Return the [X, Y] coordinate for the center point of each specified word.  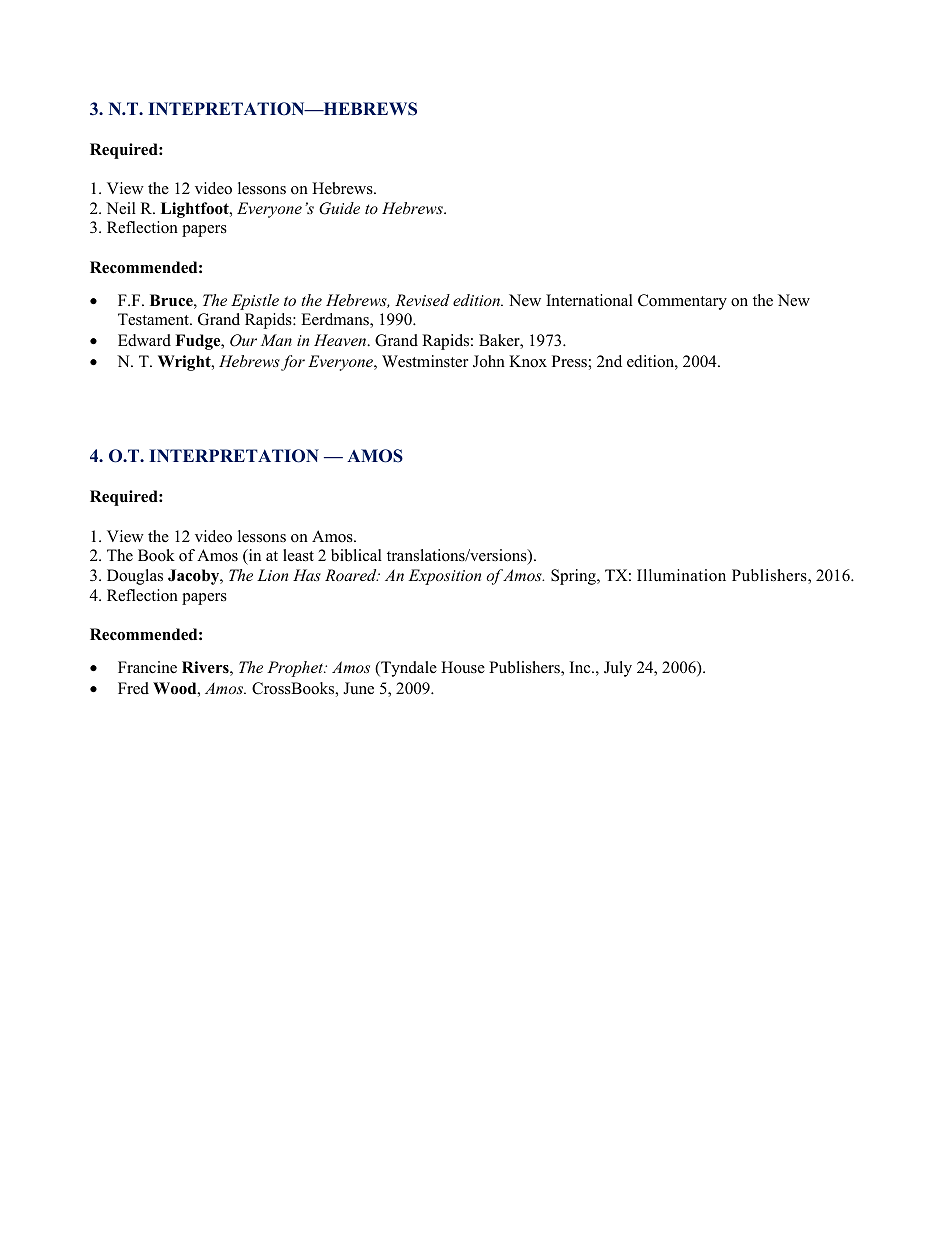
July [618, 669]
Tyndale [408, 669]
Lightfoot [196, 210]
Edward [144, 340]
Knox [528, 361]
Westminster [425, 361]
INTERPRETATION [234, 456]
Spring [574, 577]
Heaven [341, 340]
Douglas [135, 577]
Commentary [682, 302]
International [589, 300]
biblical [356, 555]
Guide [339, 208]
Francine [147, 667]
